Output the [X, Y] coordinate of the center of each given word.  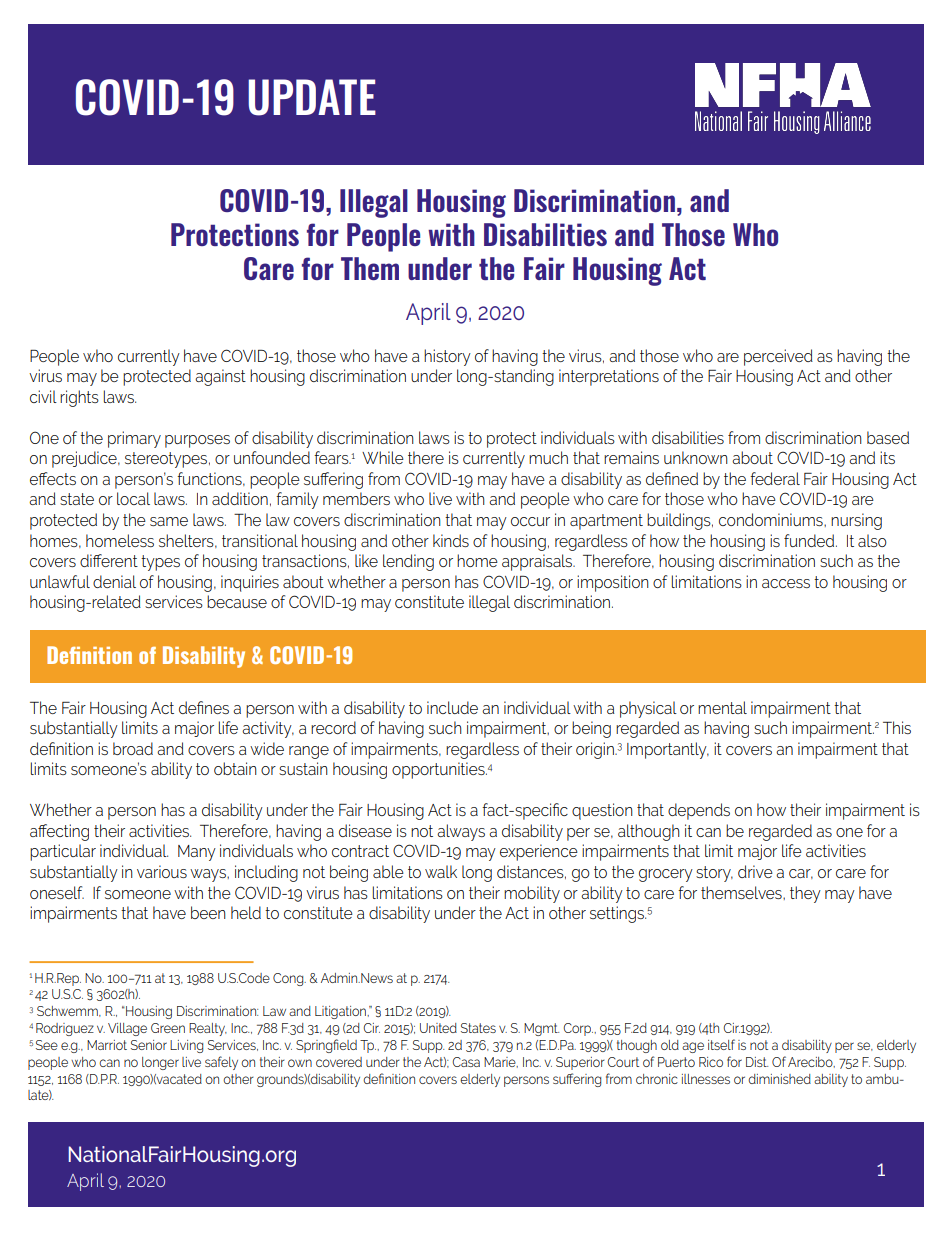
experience [539, 852]
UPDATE [312, 97]
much [548, 457]
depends [699, 811]
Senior [149, 1045]
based [888, 437]
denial [114, 581]
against [220, 377]
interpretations [609, 377]
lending [408, 562]
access [786, 583]
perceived [778, 357]
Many [197, 853]
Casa [466, 1062]
